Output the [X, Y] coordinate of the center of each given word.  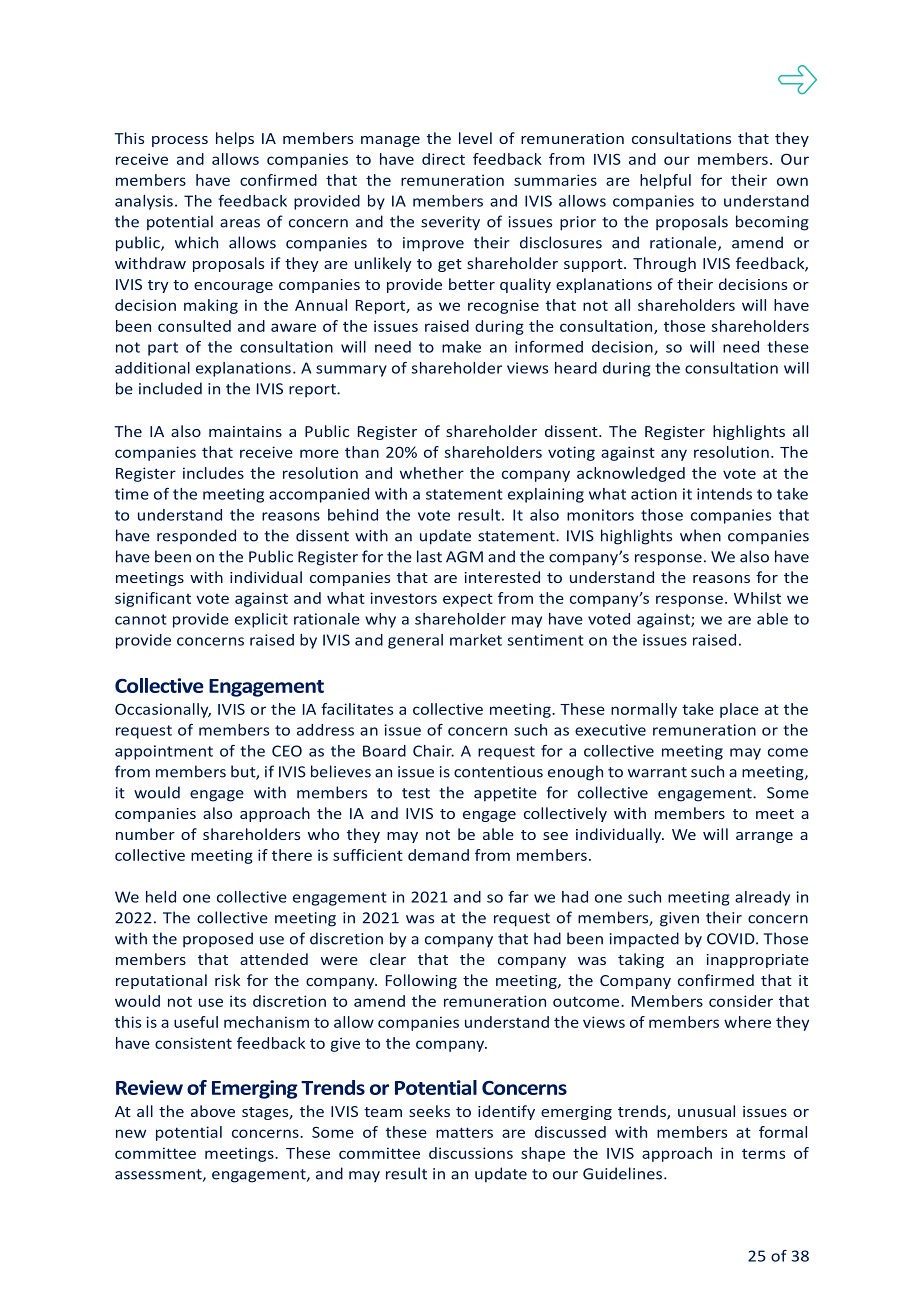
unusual [706, 1111]
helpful [665, 181]
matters [464, 1132]
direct [443, 159]
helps [235, 139]
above [213, 1111]
